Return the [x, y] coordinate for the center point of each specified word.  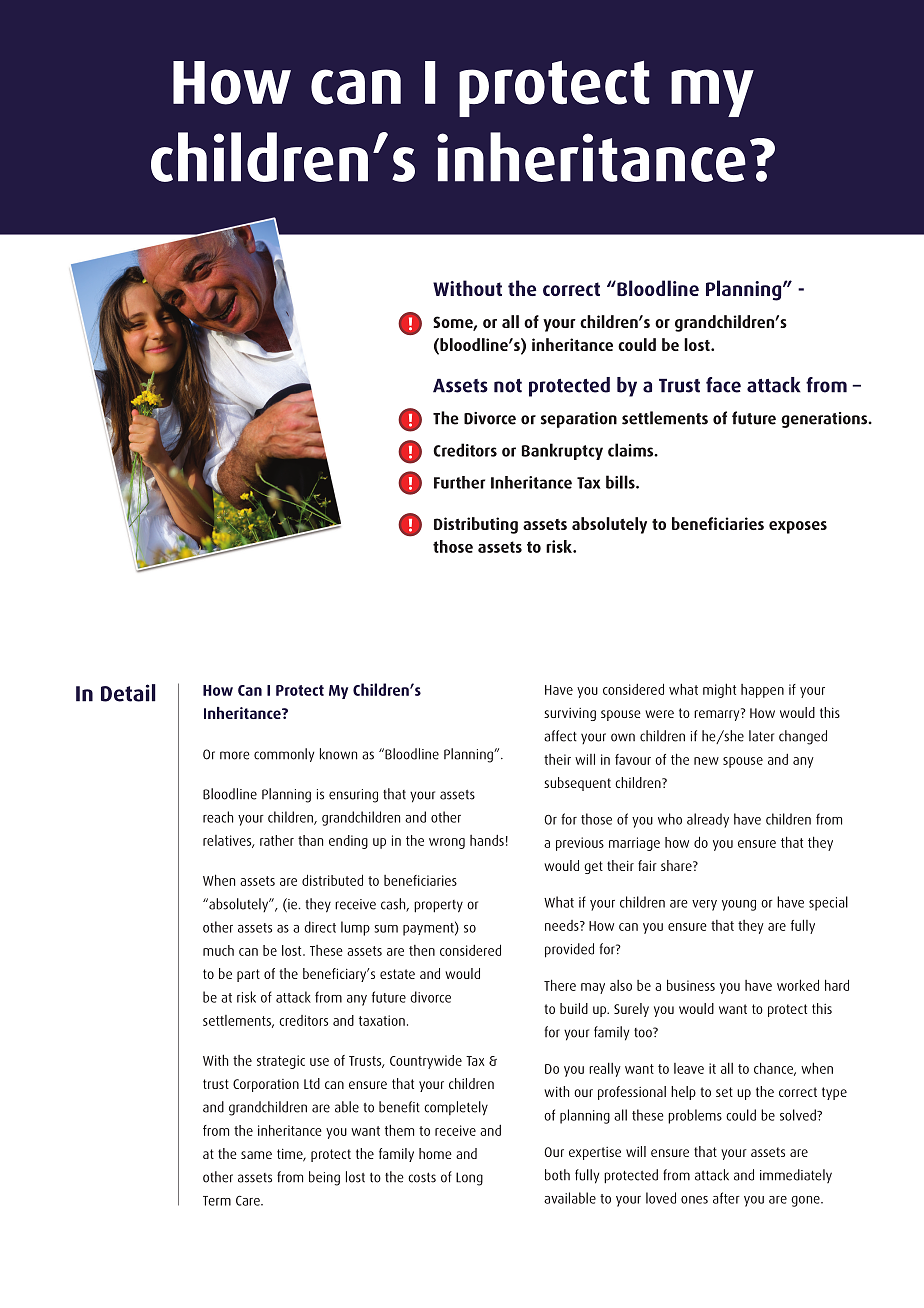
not [508, 386]
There [560, 985]
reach [218, 817]
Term [217, 1201]
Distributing [476, 525]
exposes [798, 527]
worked [798, 985]
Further [459, 482]
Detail [128, 693]
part [248, 975]
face [723, 385]
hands [487, 840]
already [708, 820]
